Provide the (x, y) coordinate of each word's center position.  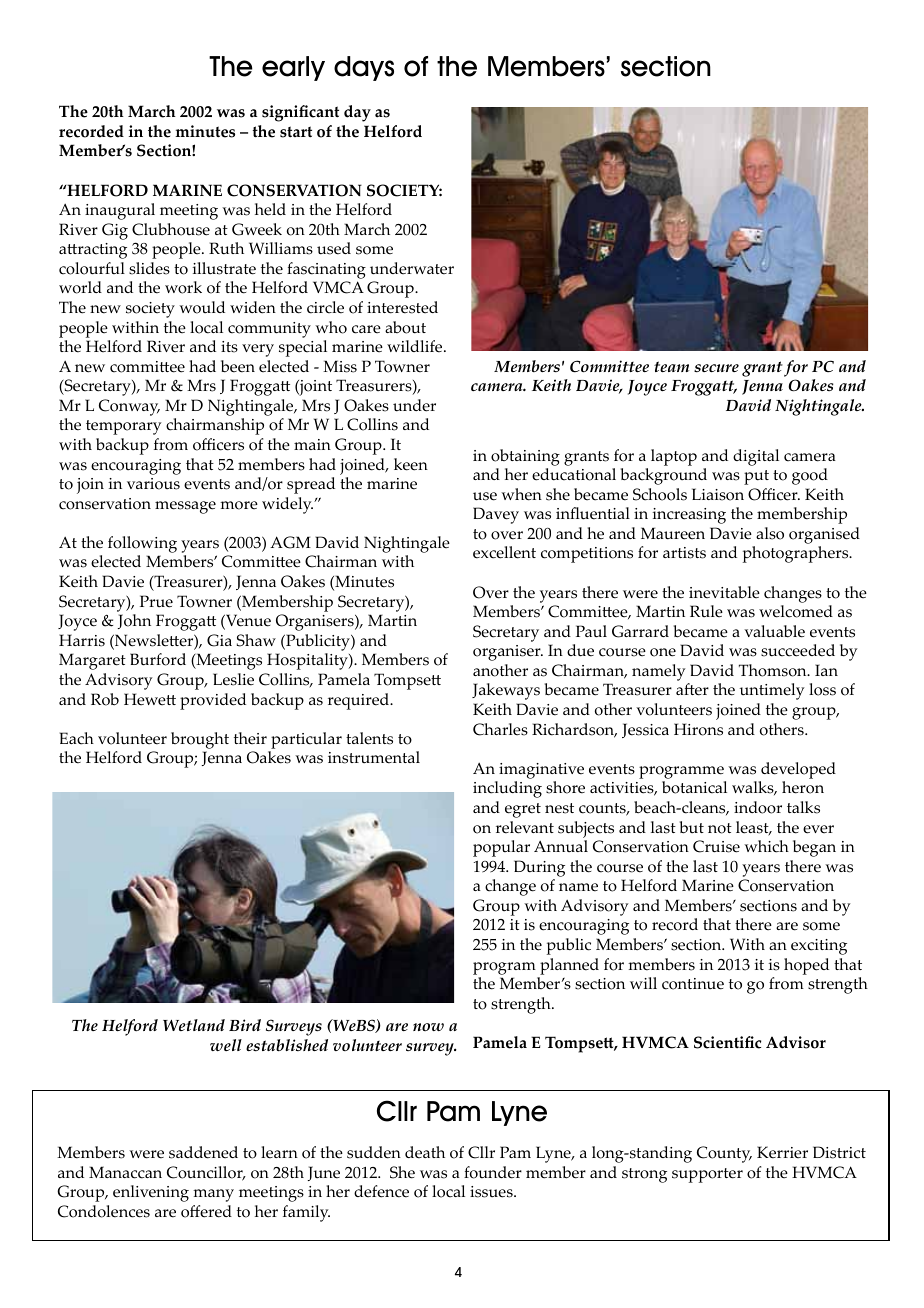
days (364, 68)
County (724, 1154)
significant (300, 113)
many (213, 1195)
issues (492, 1192)
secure (716, 368)
